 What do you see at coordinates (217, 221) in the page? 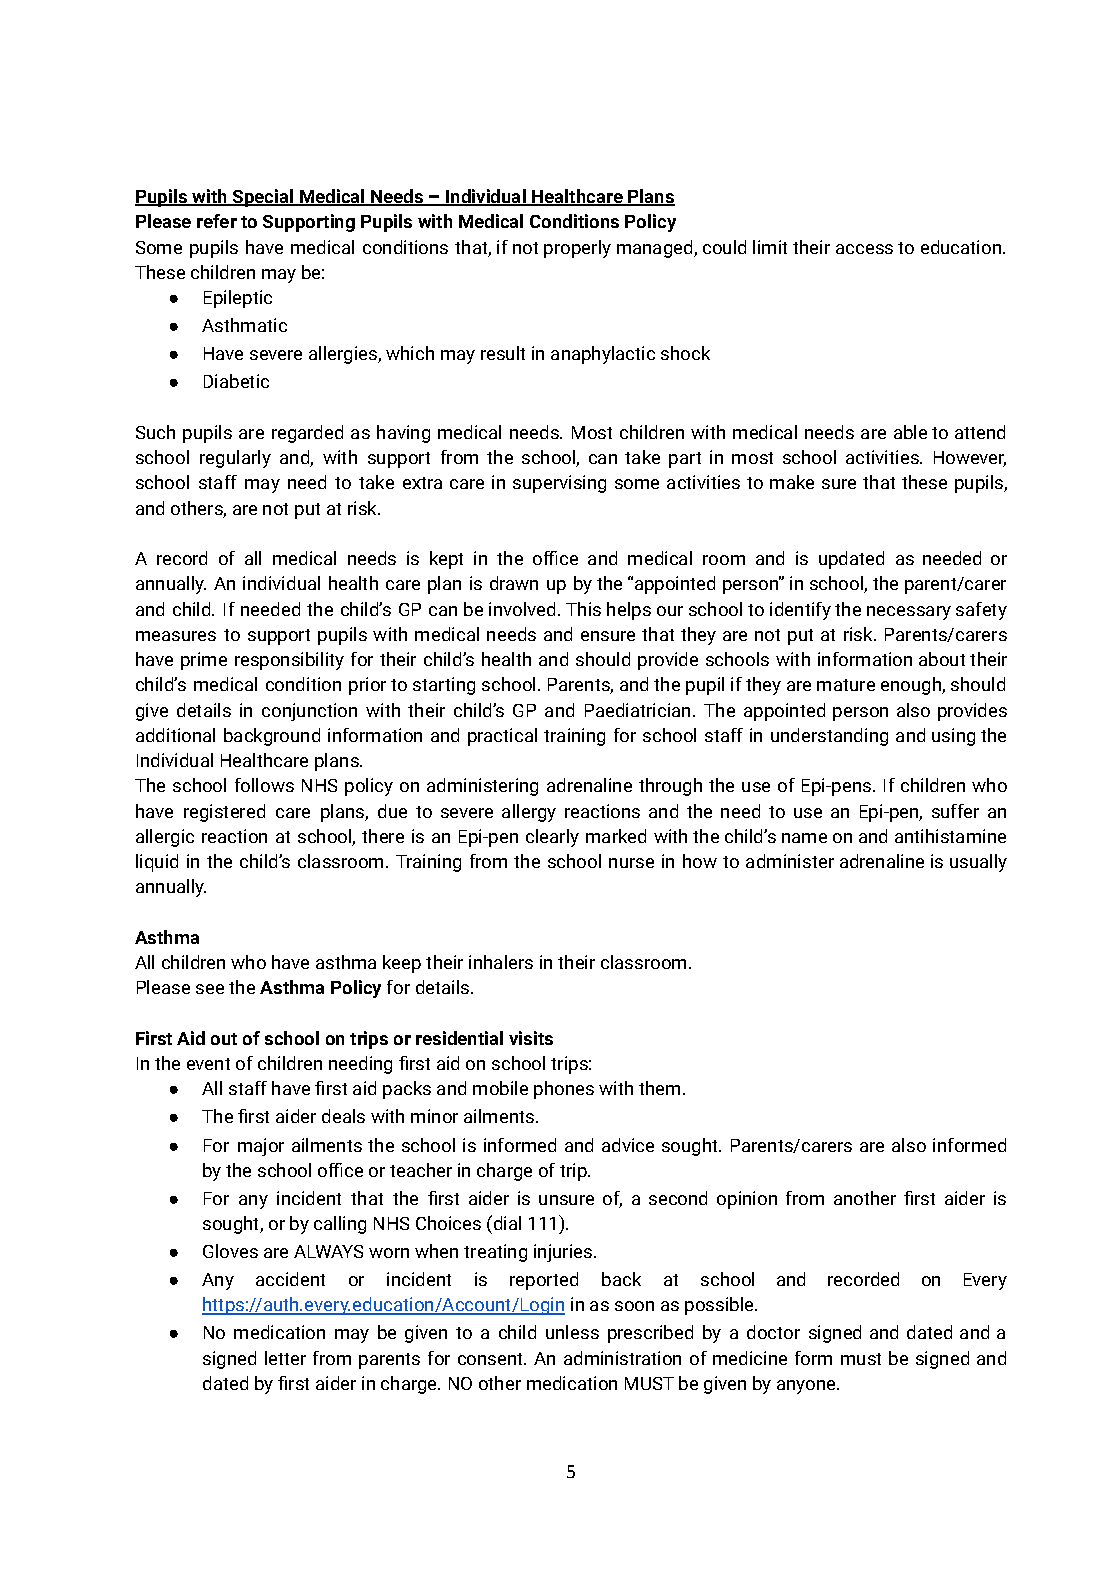
I see `refer` at bounding box center [217, 221].
